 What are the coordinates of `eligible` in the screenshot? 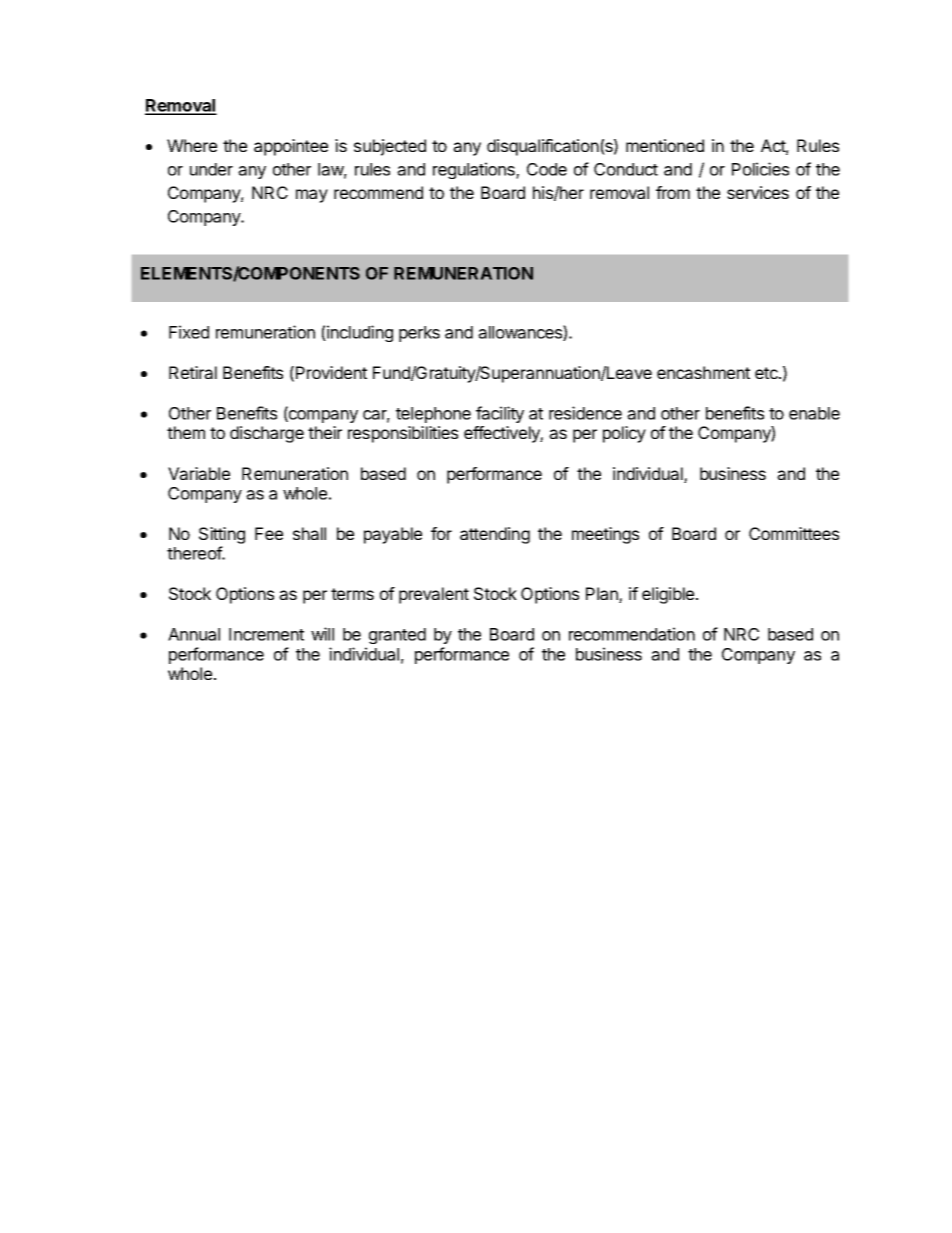 It's located at (669, 595).
